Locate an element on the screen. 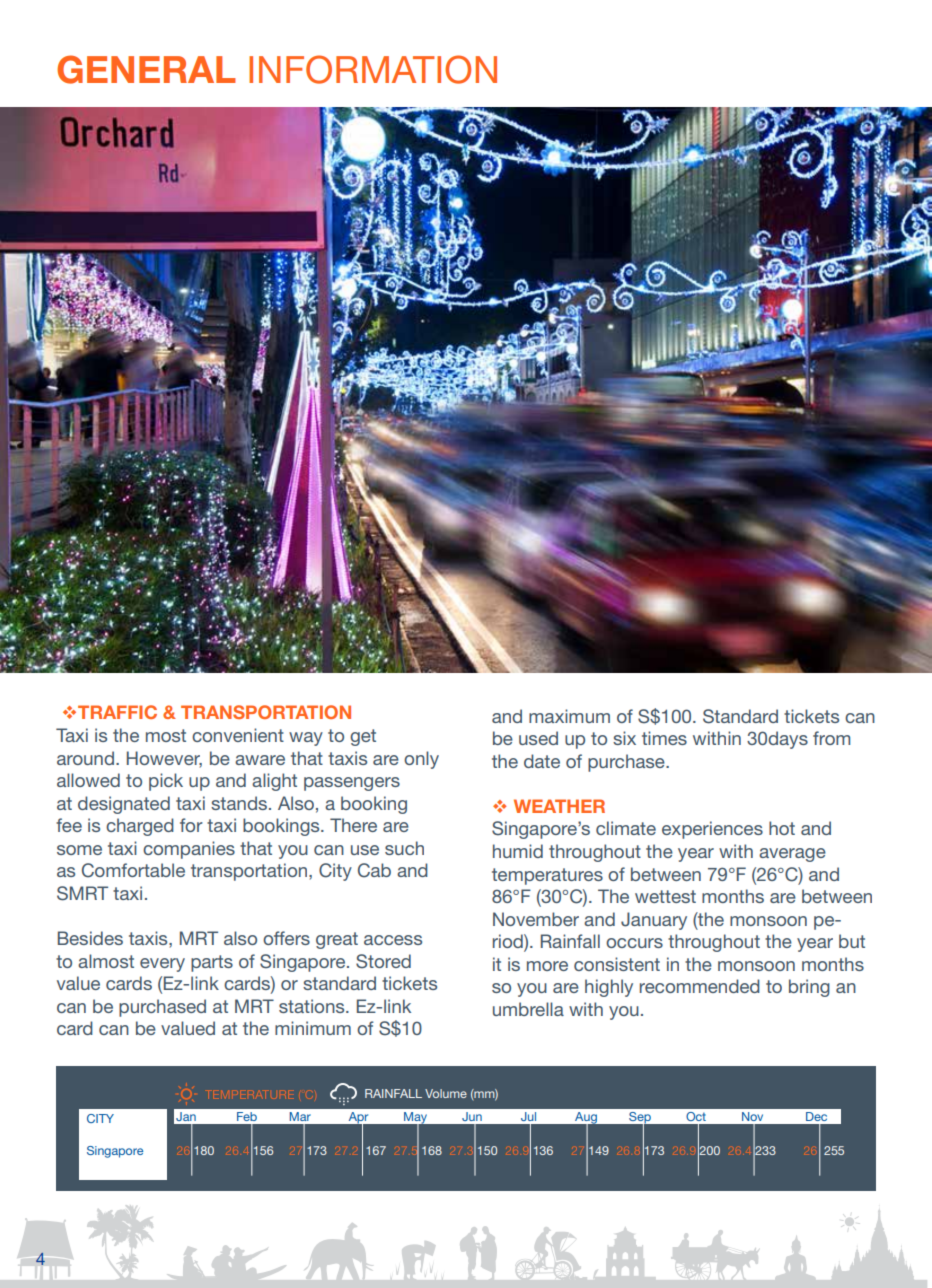  from is located at coordinates (831, 738).
